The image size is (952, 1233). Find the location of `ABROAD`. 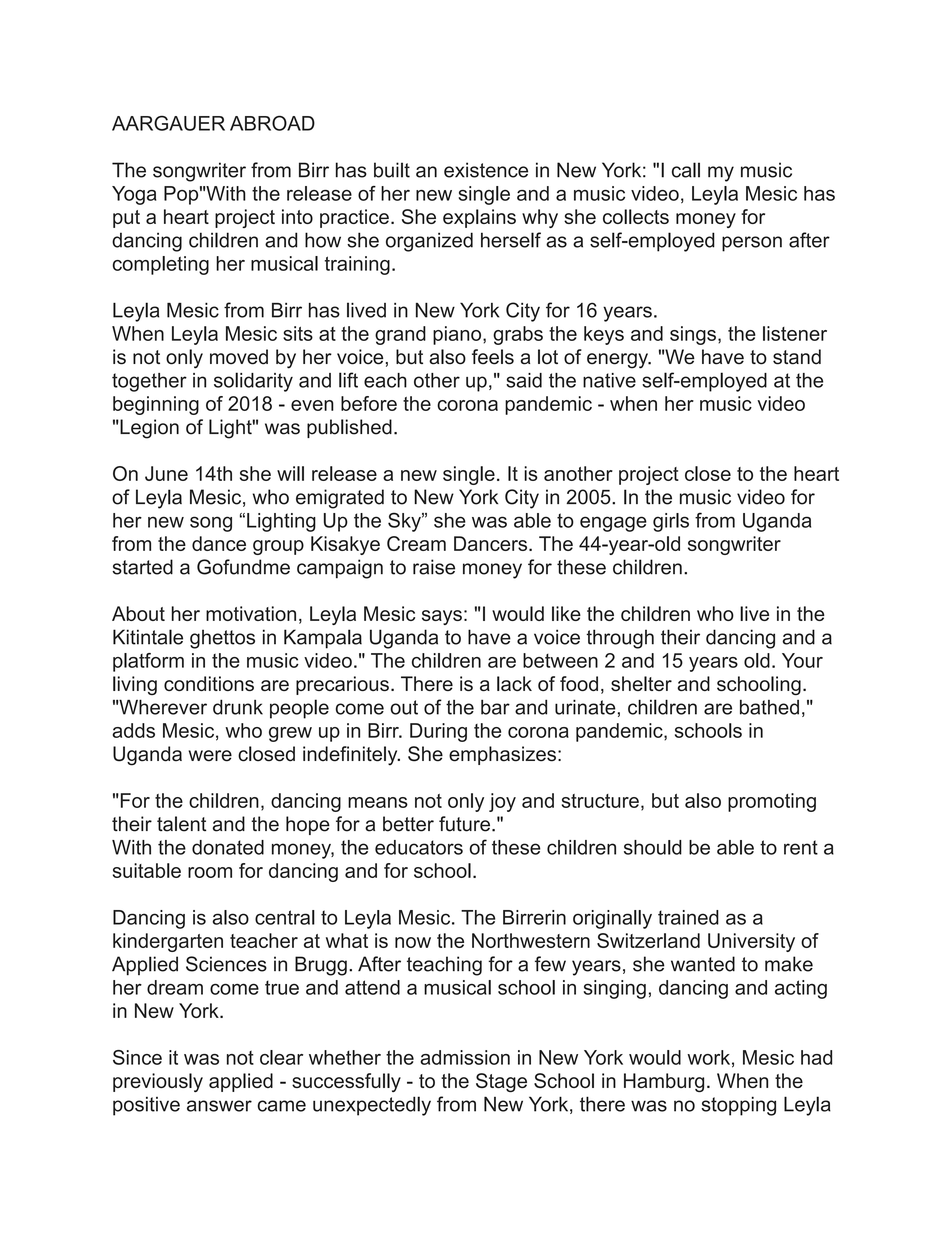

ABROAD is located at coordinates (272, 123).
